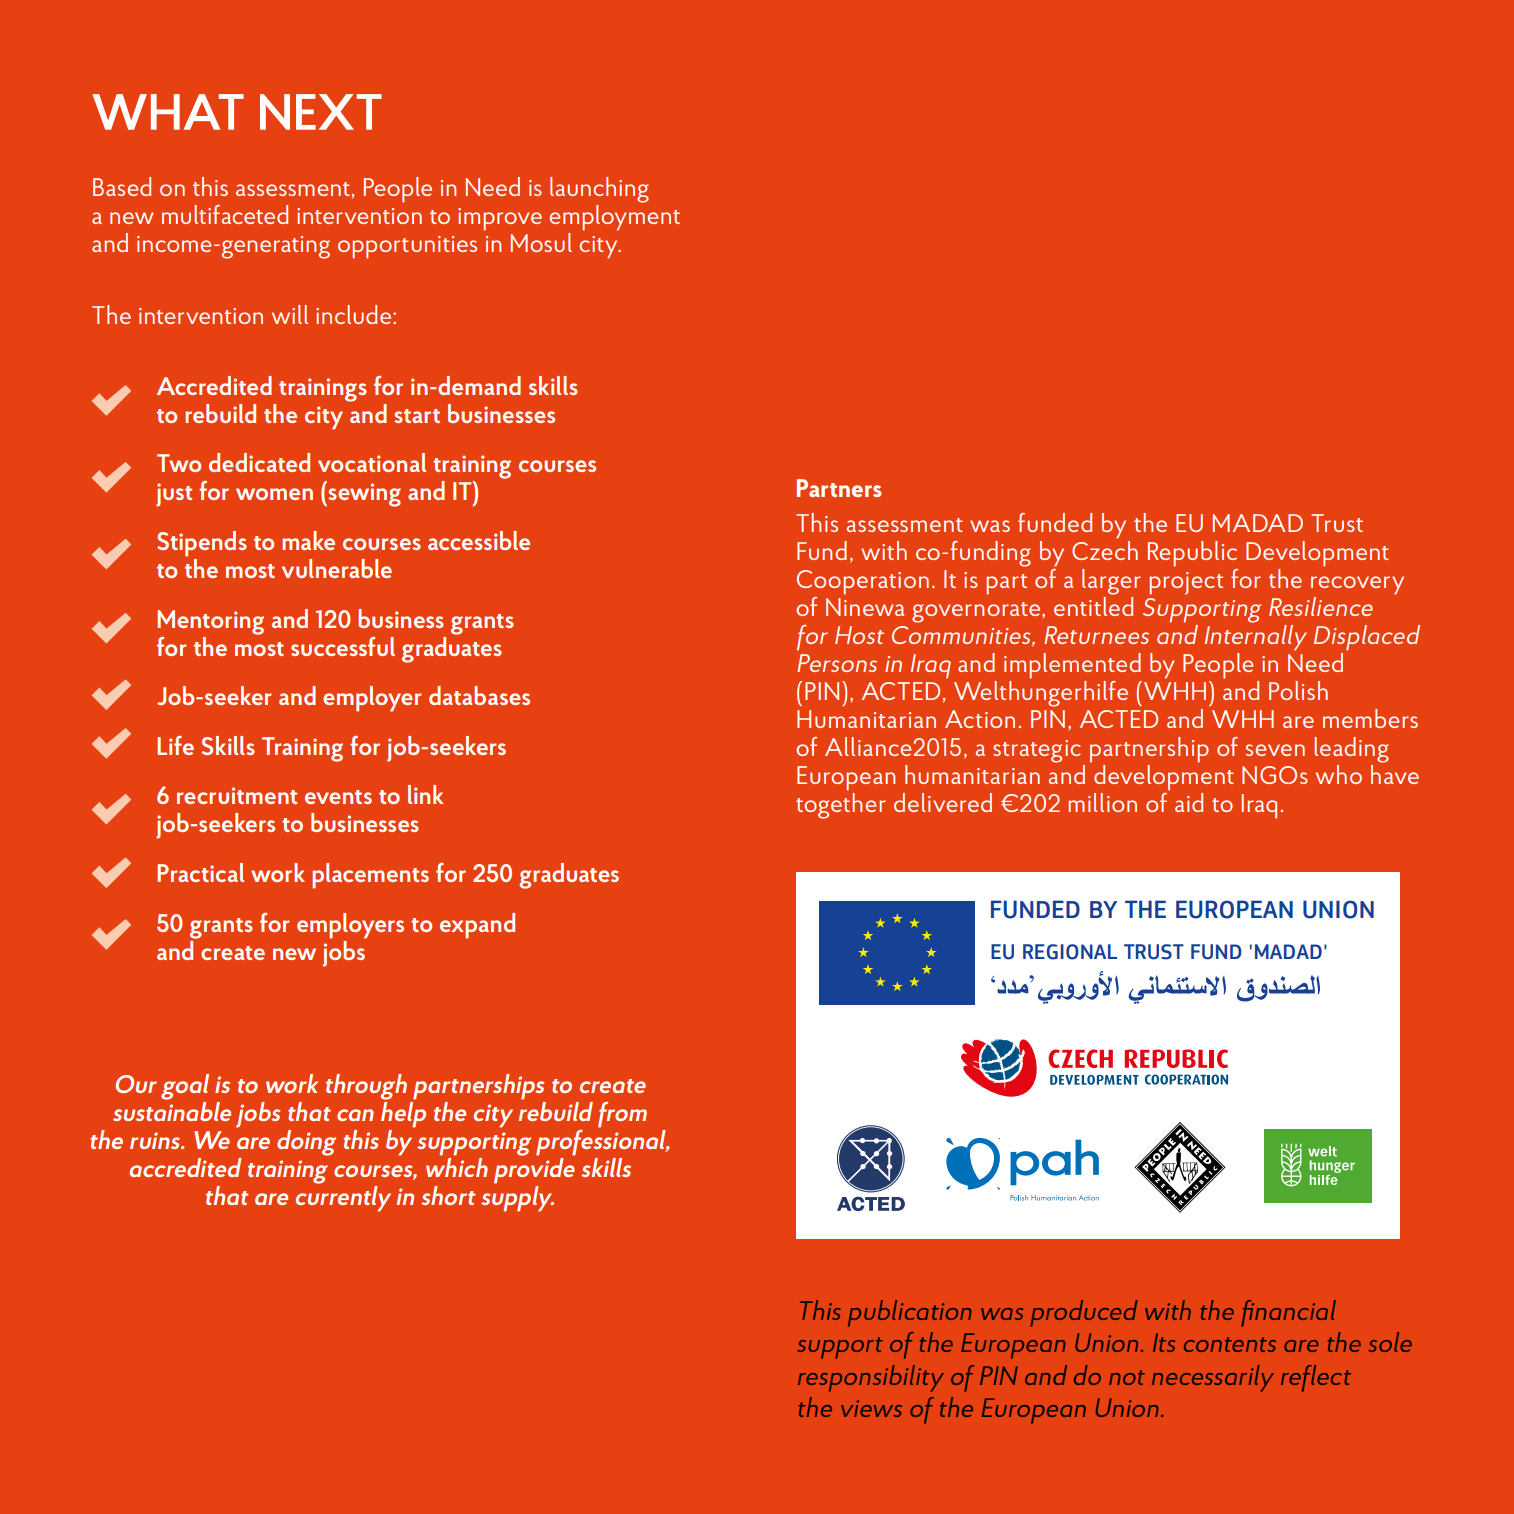  What do you see at coordinates (599, 190) in the screenshot?
I see `launching` at bounding box center [599, 190].
